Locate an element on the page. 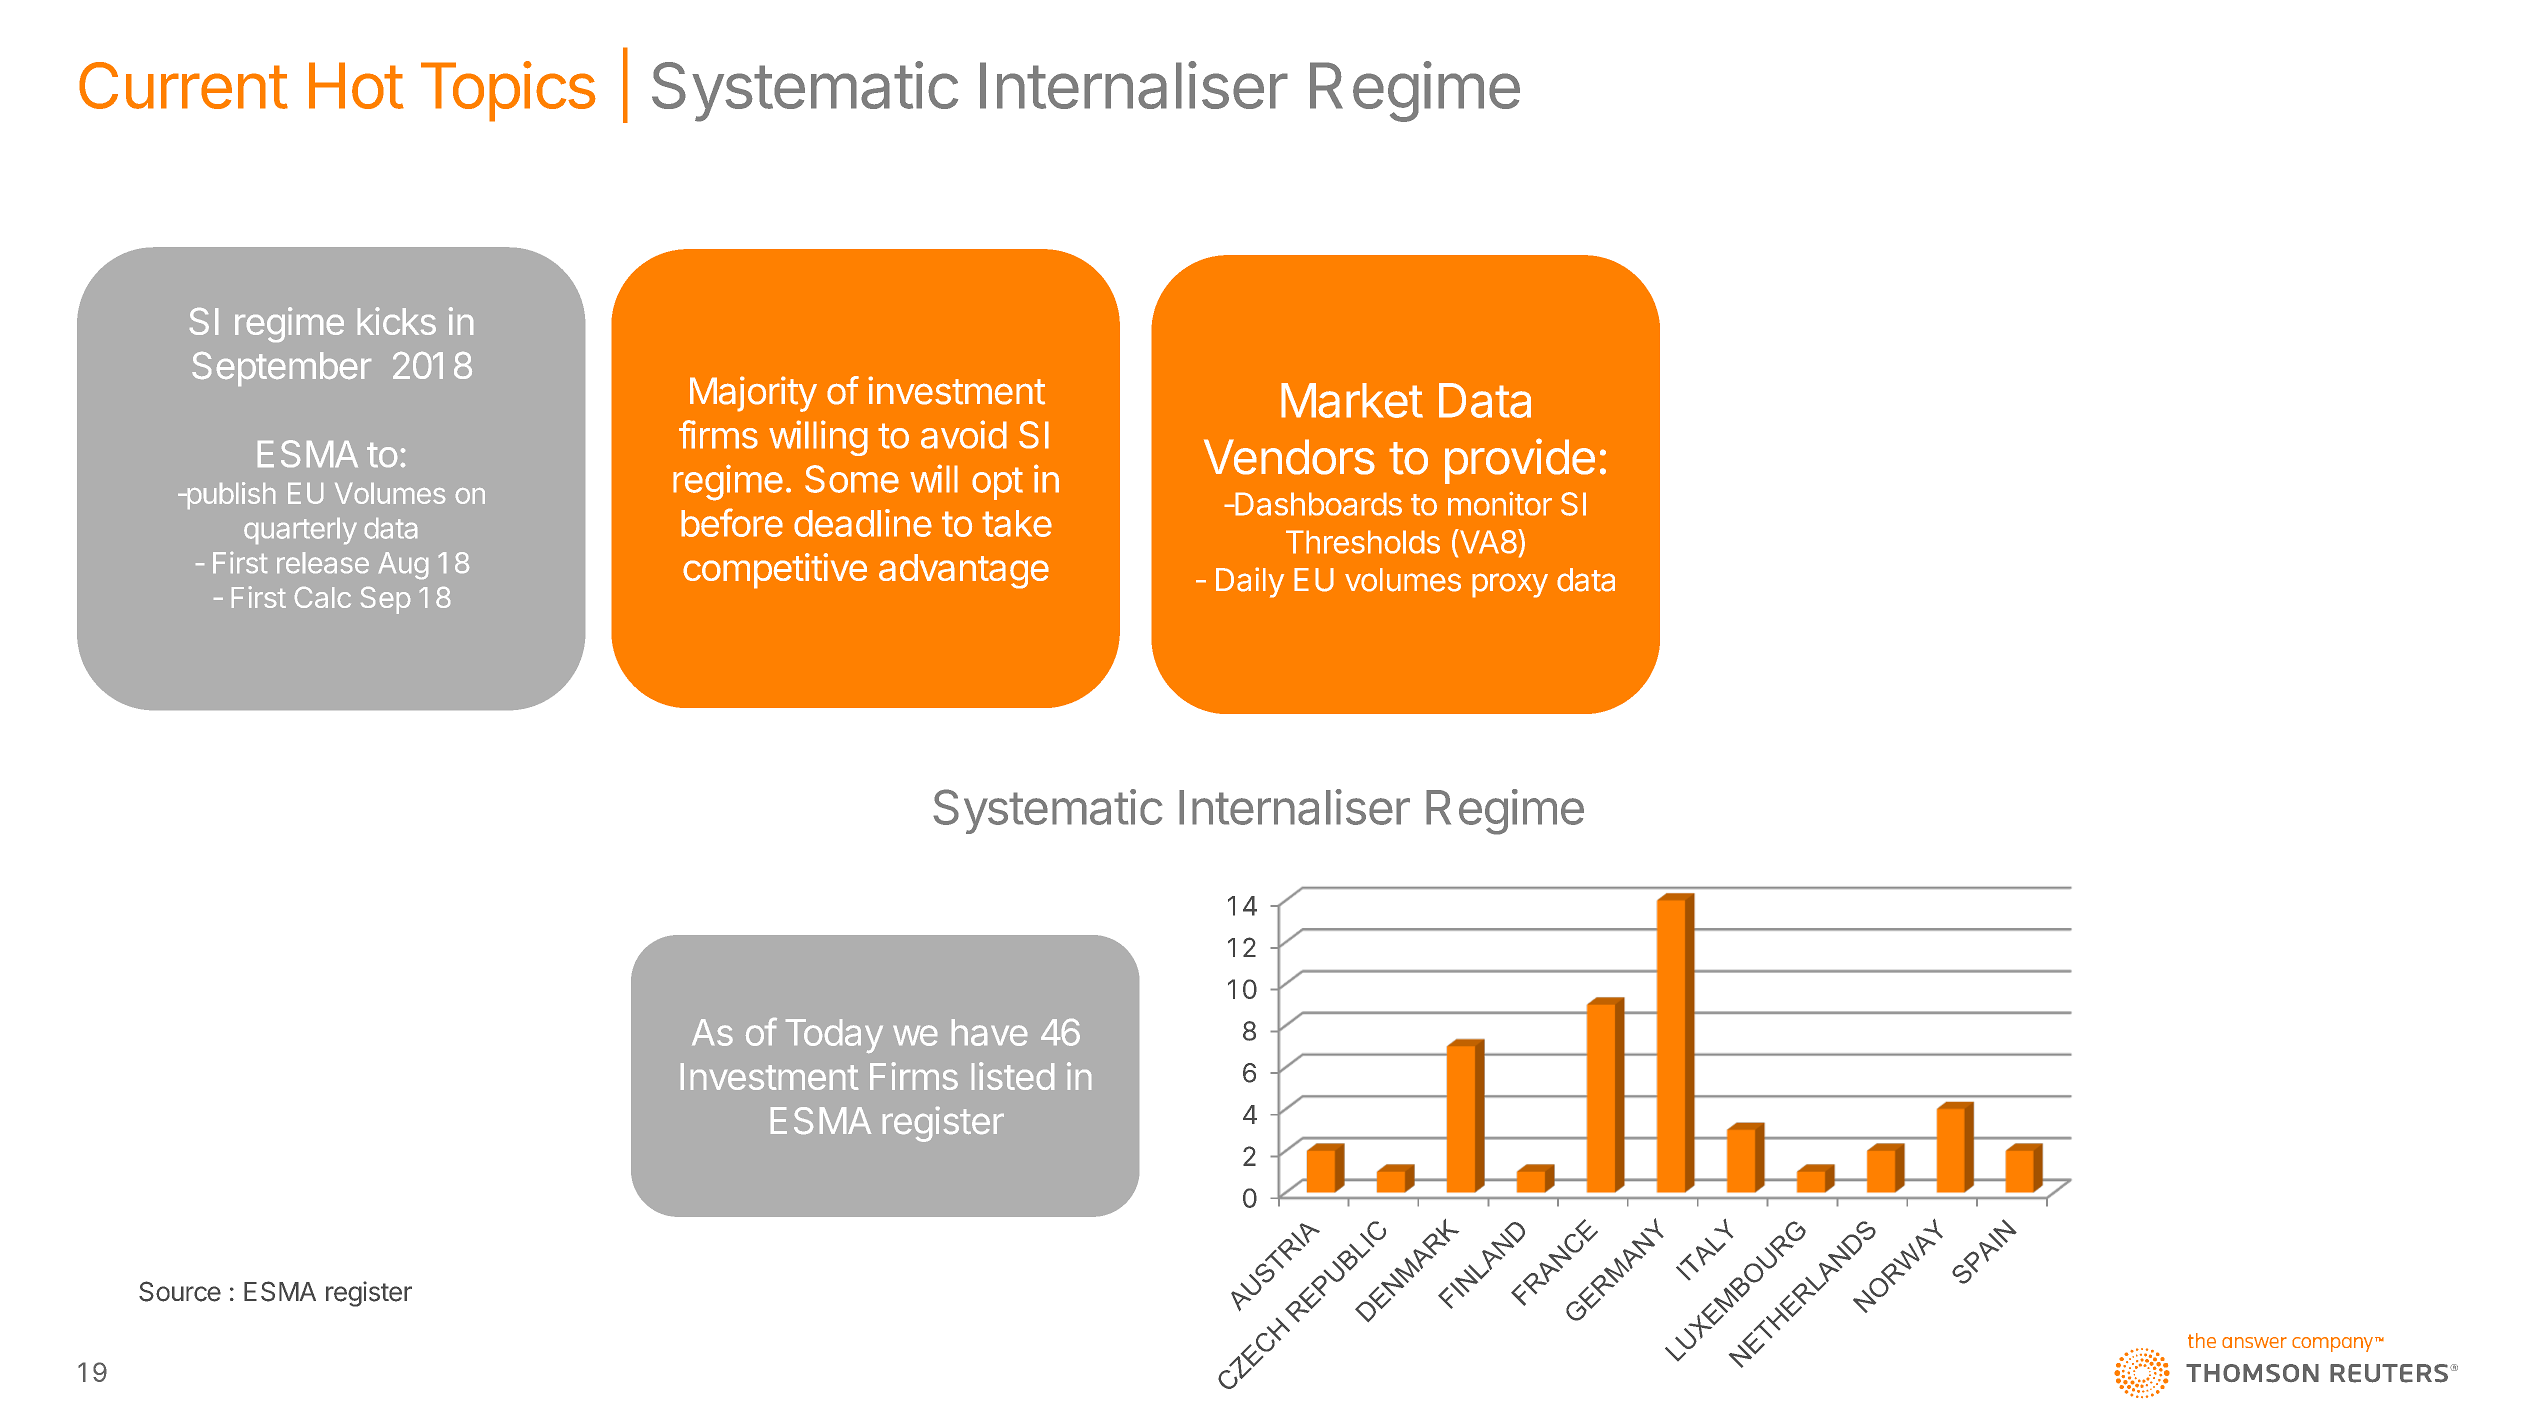 The image size is (2523, 1419). Source is located at coordinates (180, 1291).
